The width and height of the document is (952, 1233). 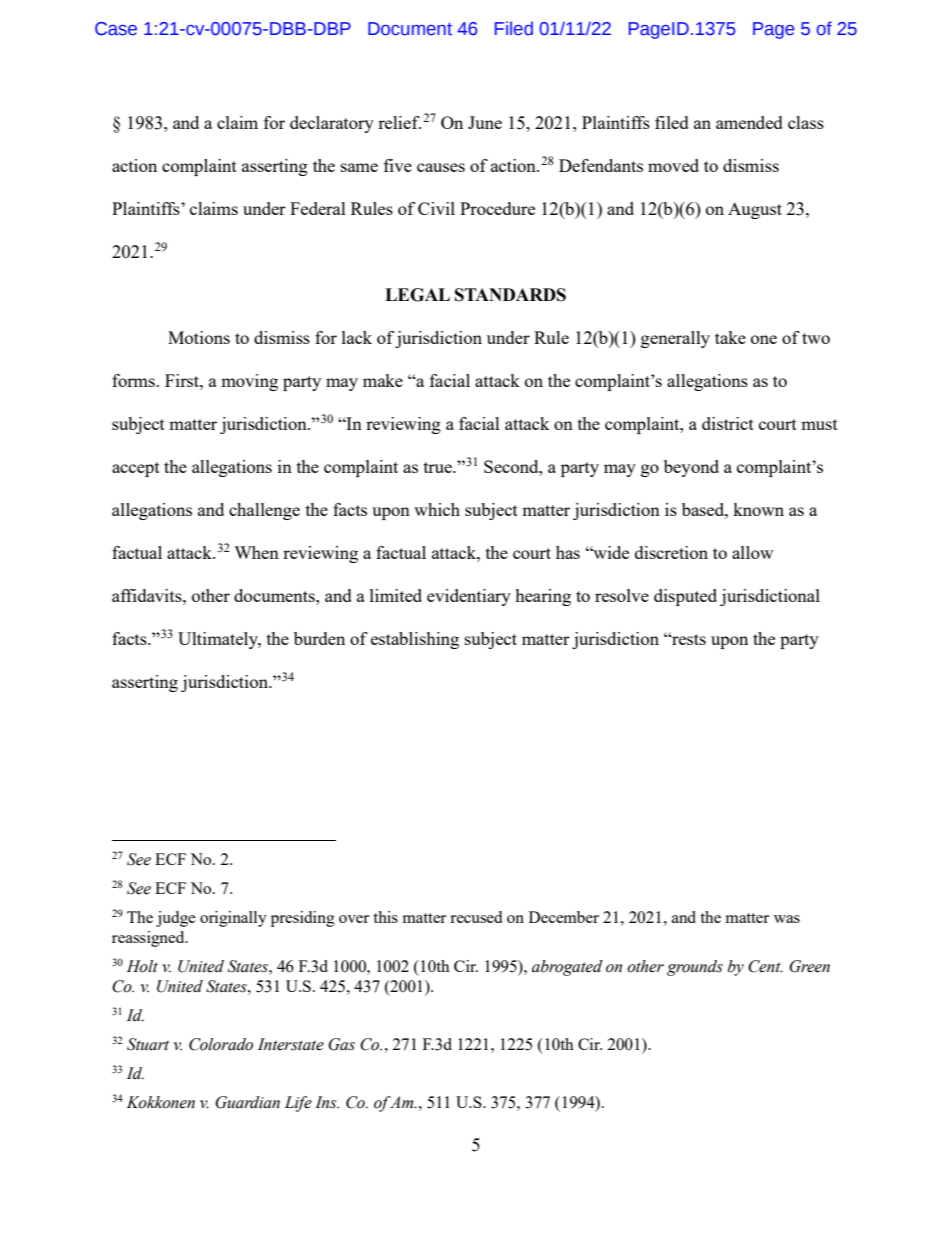 I want to click on moving, so click(x=249, y=382).
